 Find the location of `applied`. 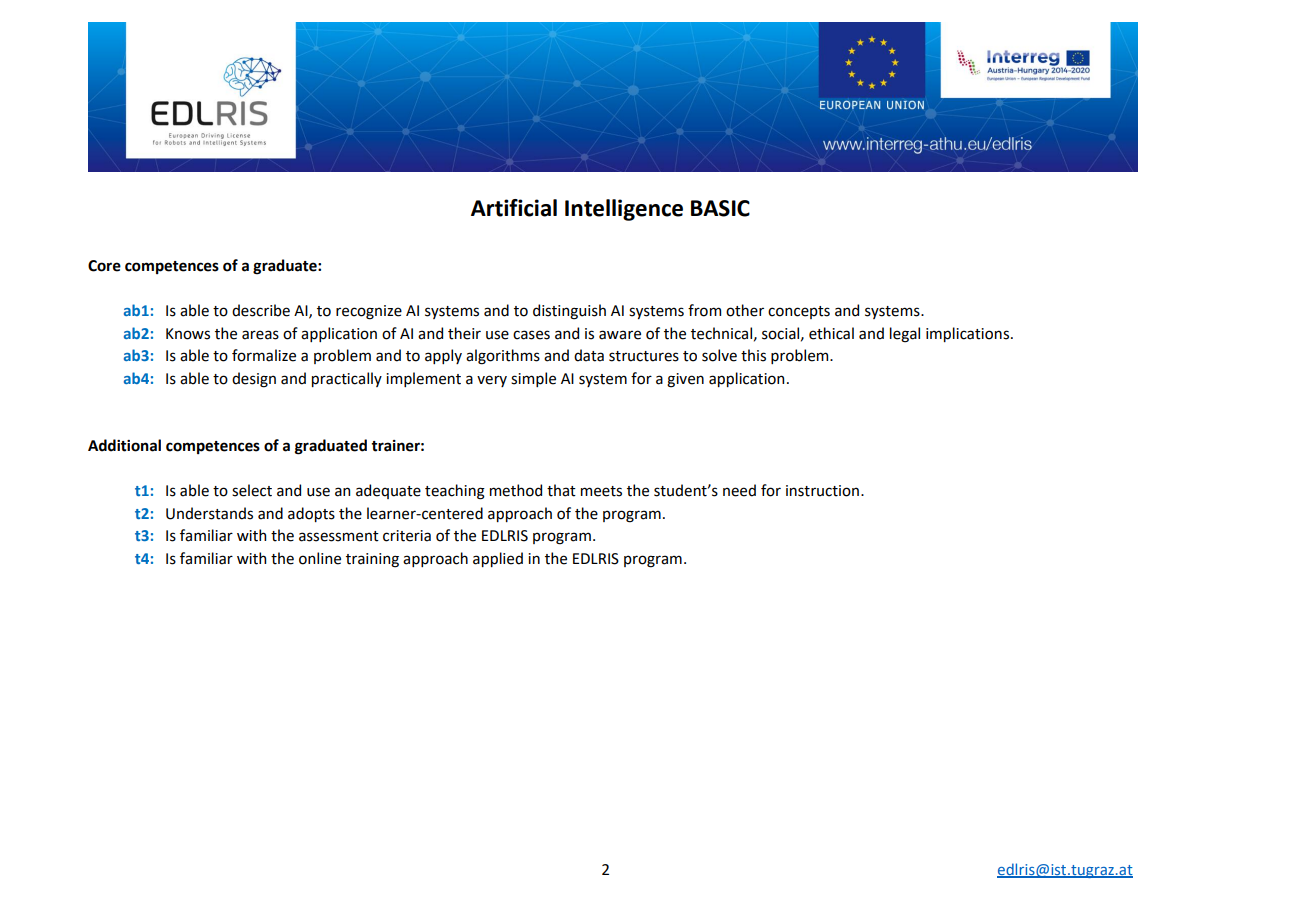

applied is located at coordinates (498, 559).
